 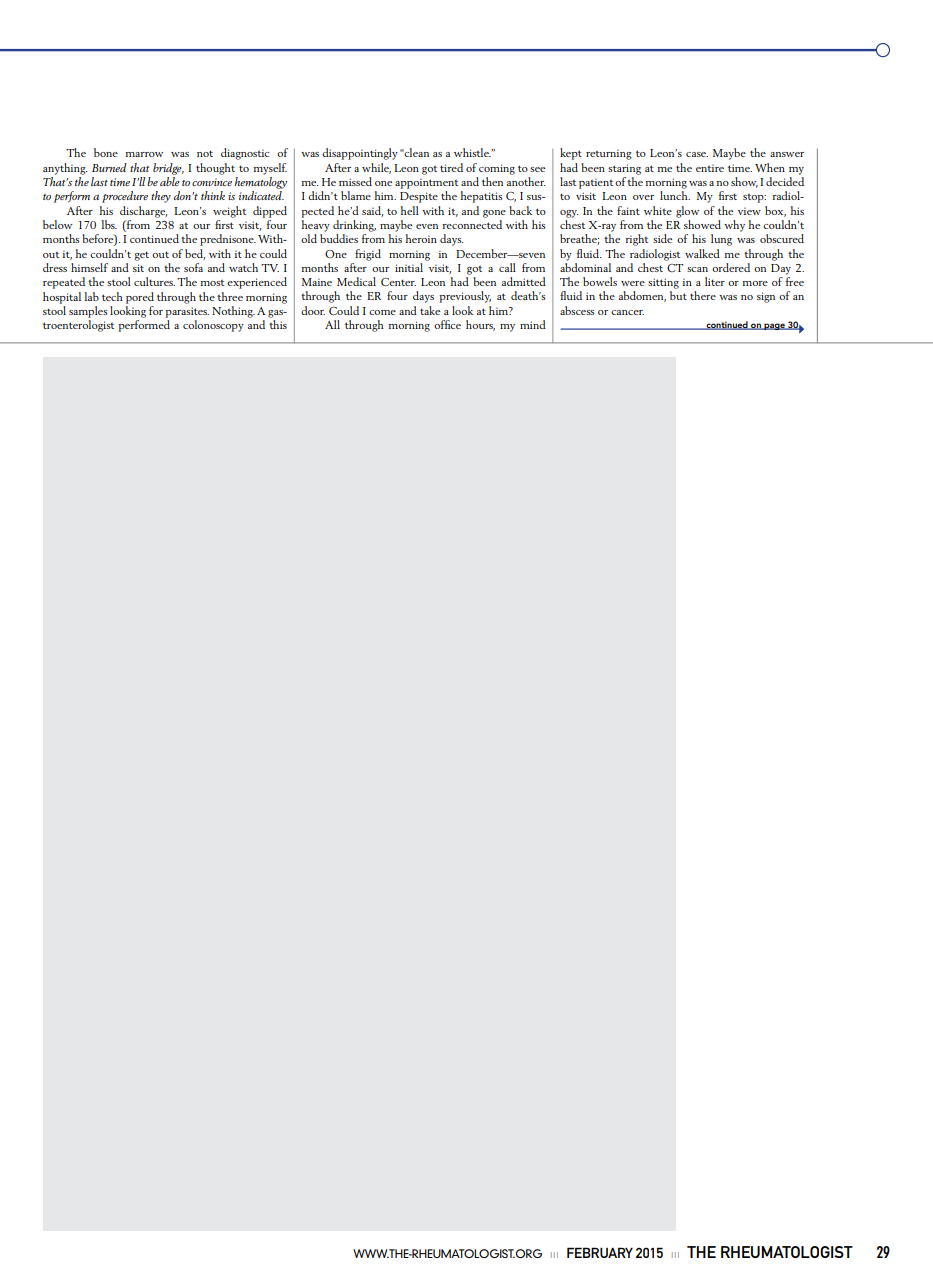 What do you see at coordinates (161, 197) in the screenshot?
I see `they` at bounding box center [161, 197].
